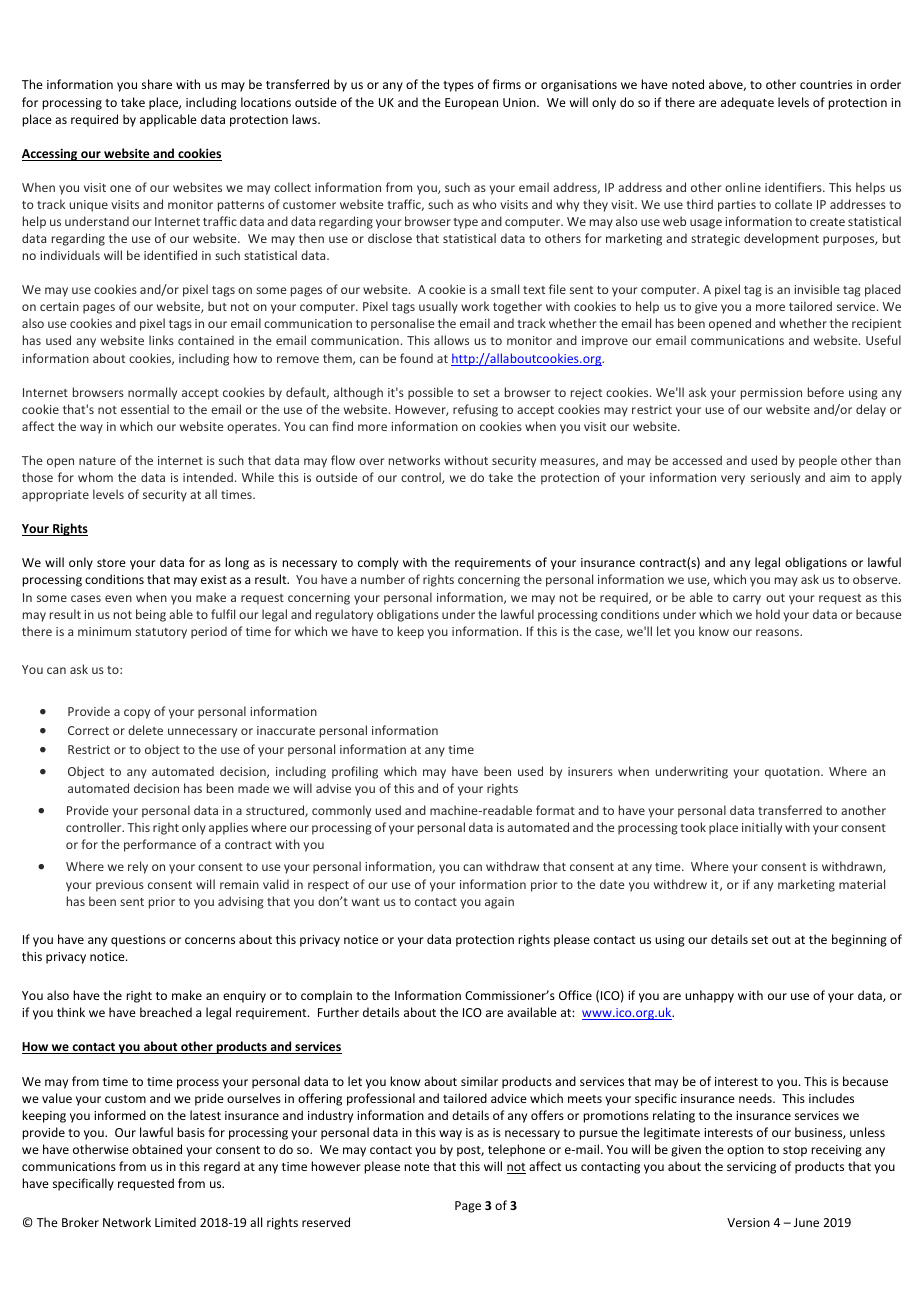 The width and height of the screenshot is (924, 1308). I want to click on European, so click(471, 104).
